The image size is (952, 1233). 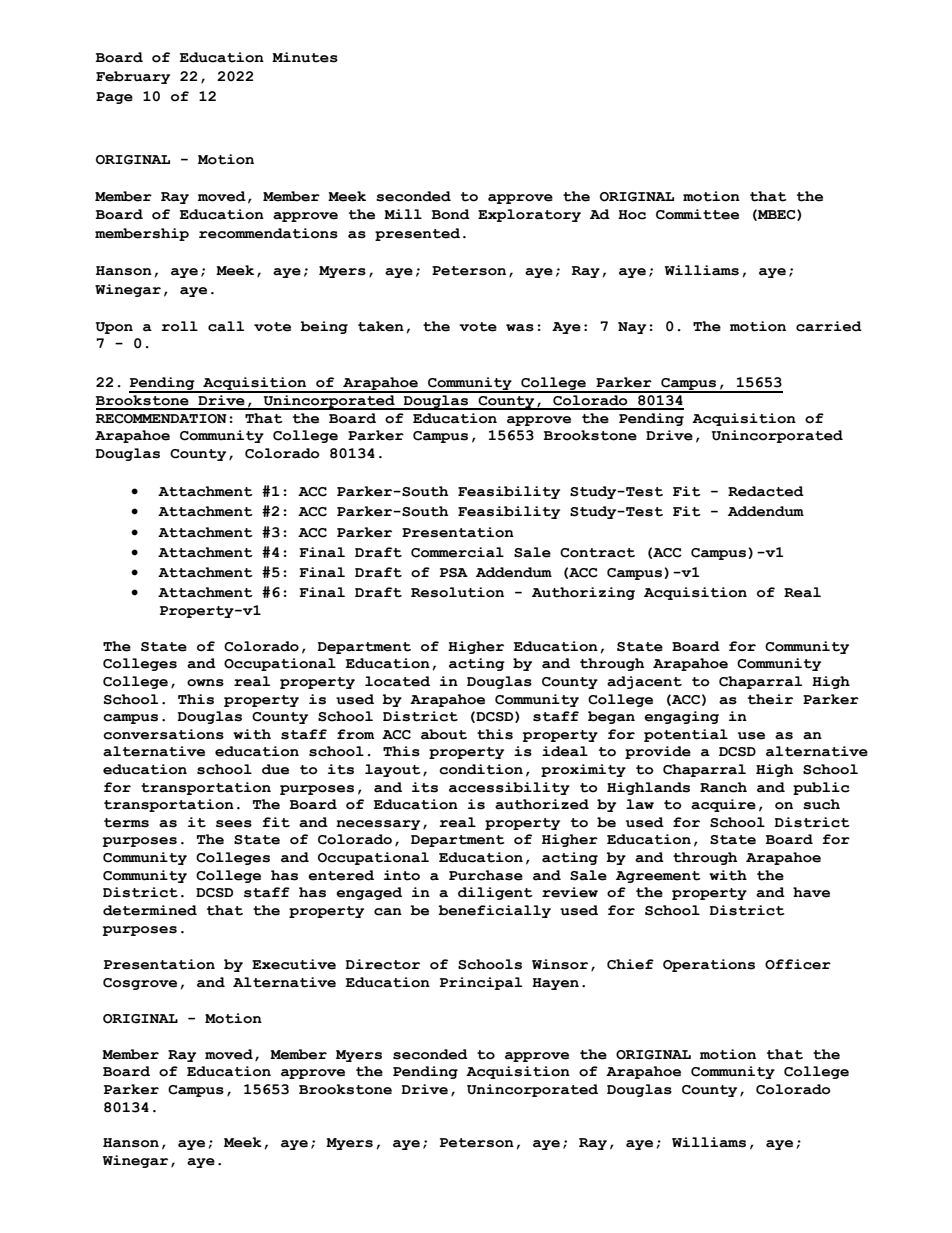 I want to click on Cosgrove, so click(x=140, y=984).
